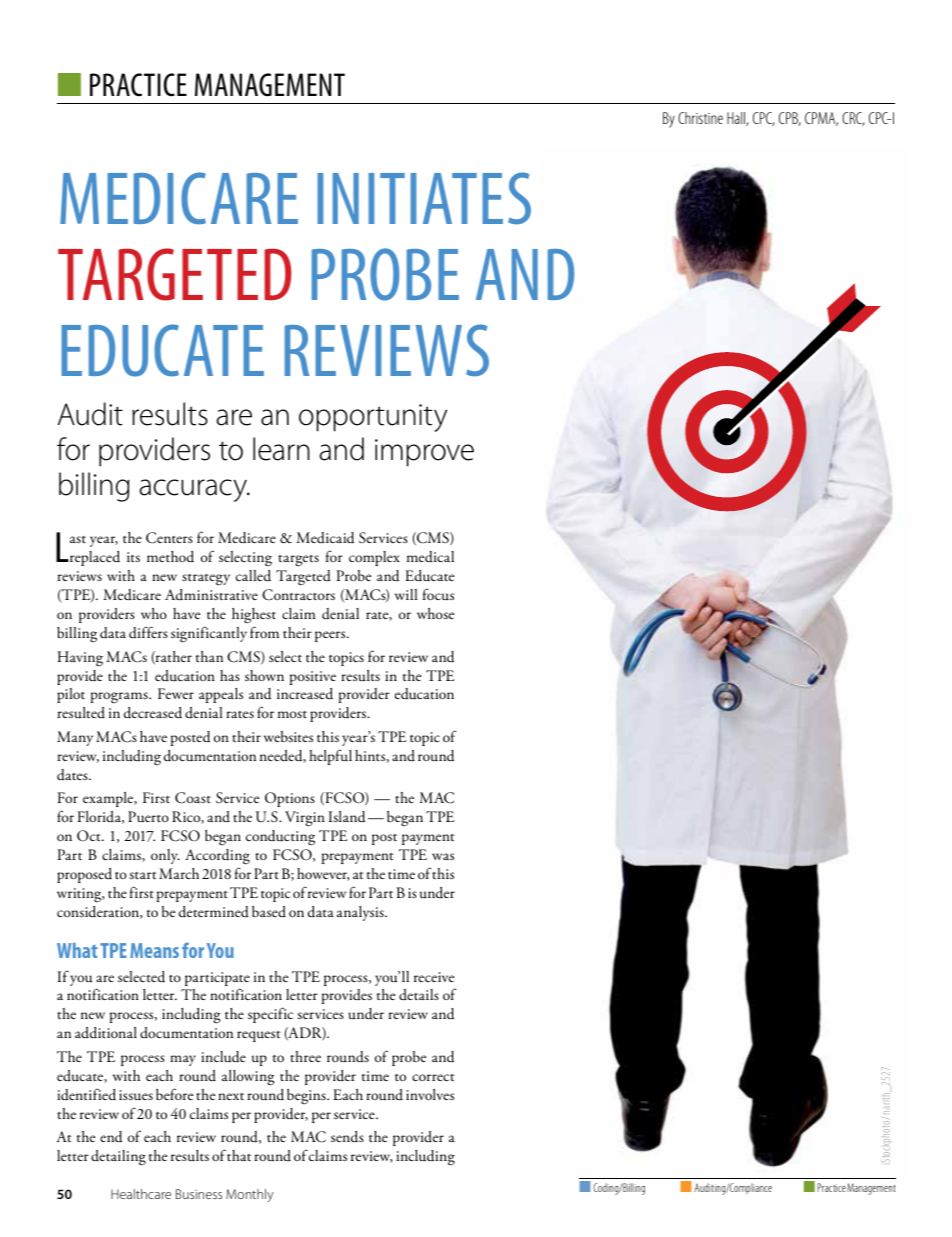 The width and height of the image is (952, 1237). What do you see at coordinates (118, 1158) in the image?
I see `detailing` at bounding box center [118, 1158].
